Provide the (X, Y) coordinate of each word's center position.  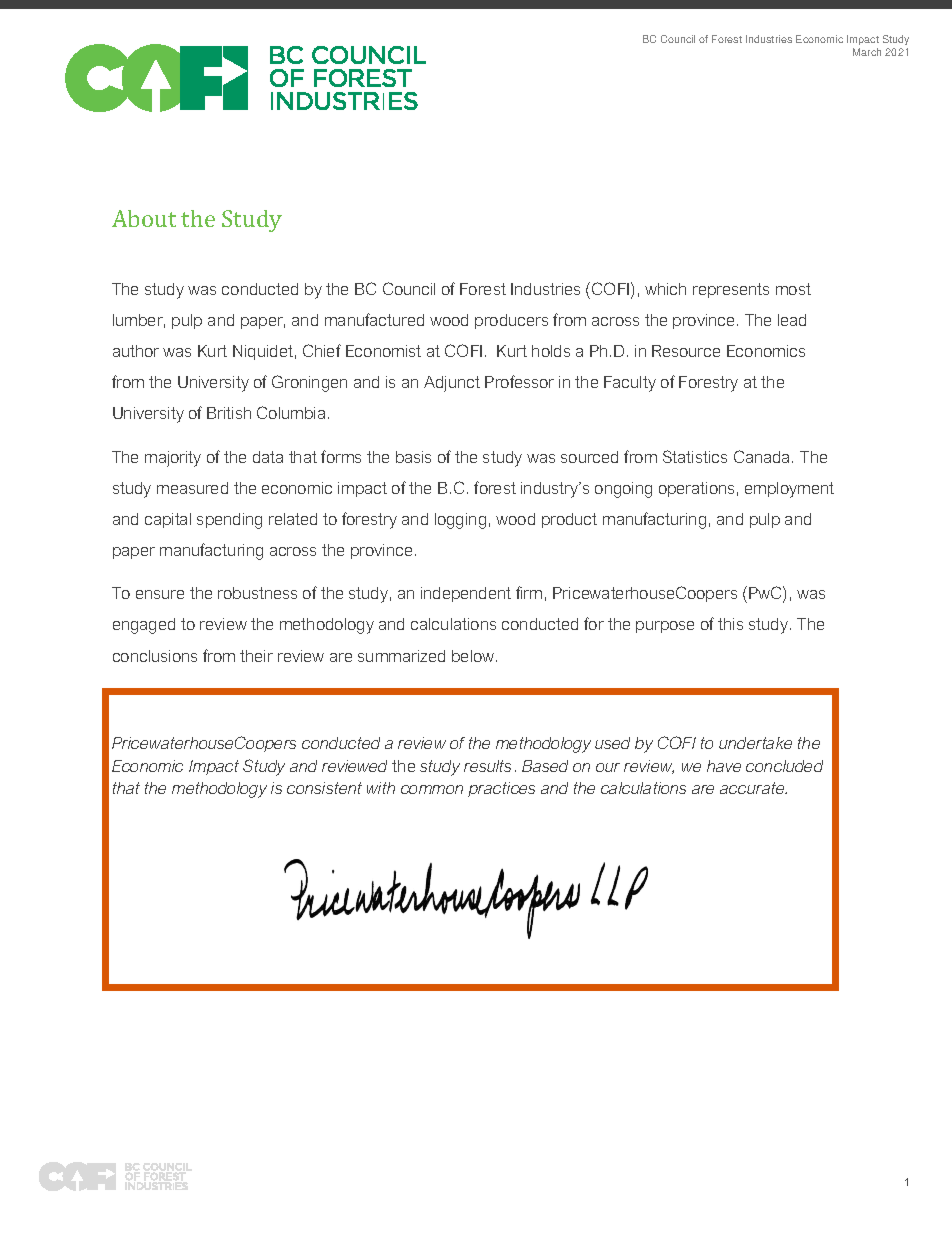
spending (229, 521)
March (867, 52)
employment (789, 490)
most (793, 289)
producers (511, 321)
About (144, 218)
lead (792, 320)
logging (460, 521)
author (136, 351)
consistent (324, 788)
